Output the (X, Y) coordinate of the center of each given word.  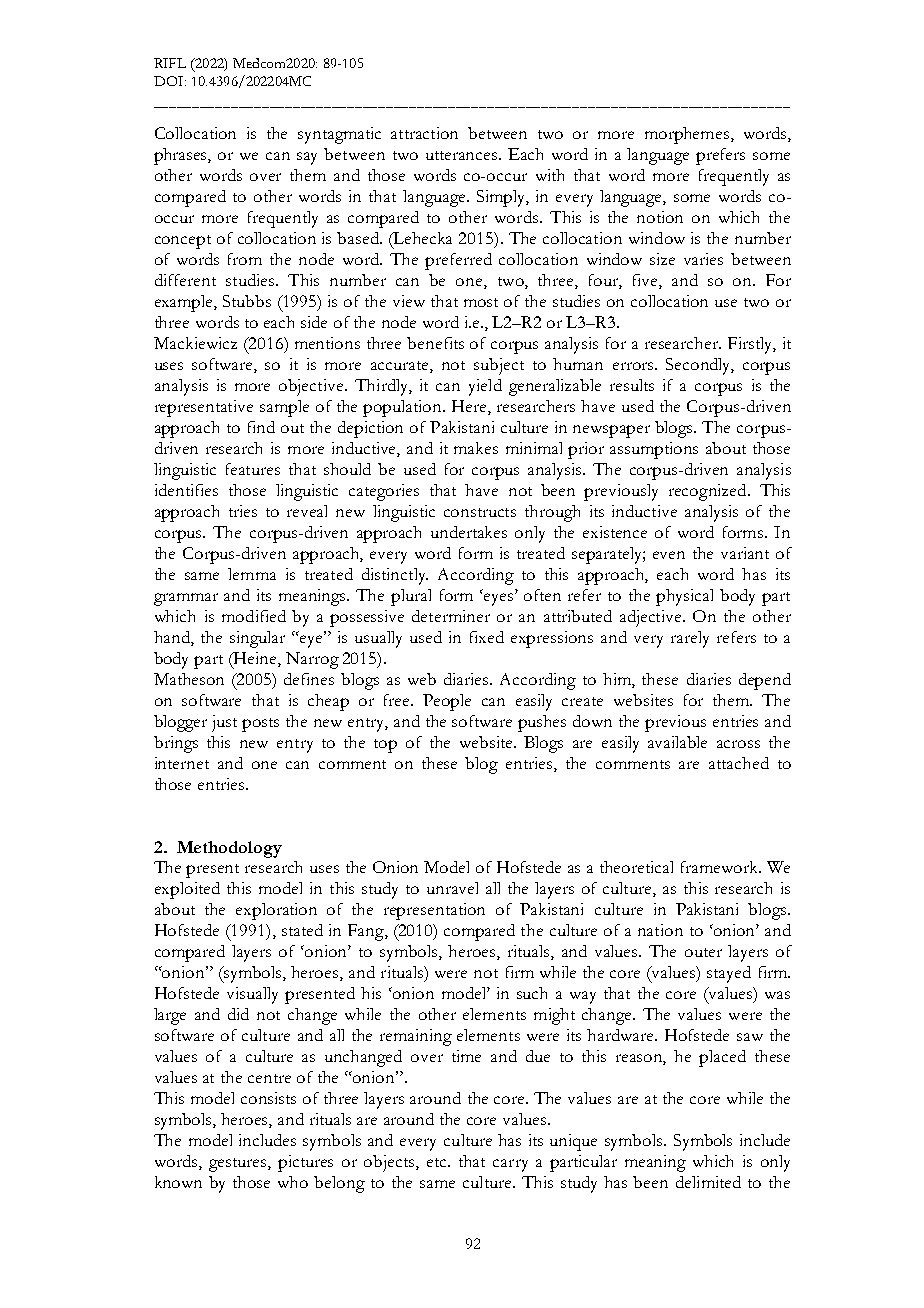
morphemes (688, 135)
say (307, 158)
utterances (463, 155)
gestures (239, 1165)
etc (438, 1162)
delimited (708, 1182)
